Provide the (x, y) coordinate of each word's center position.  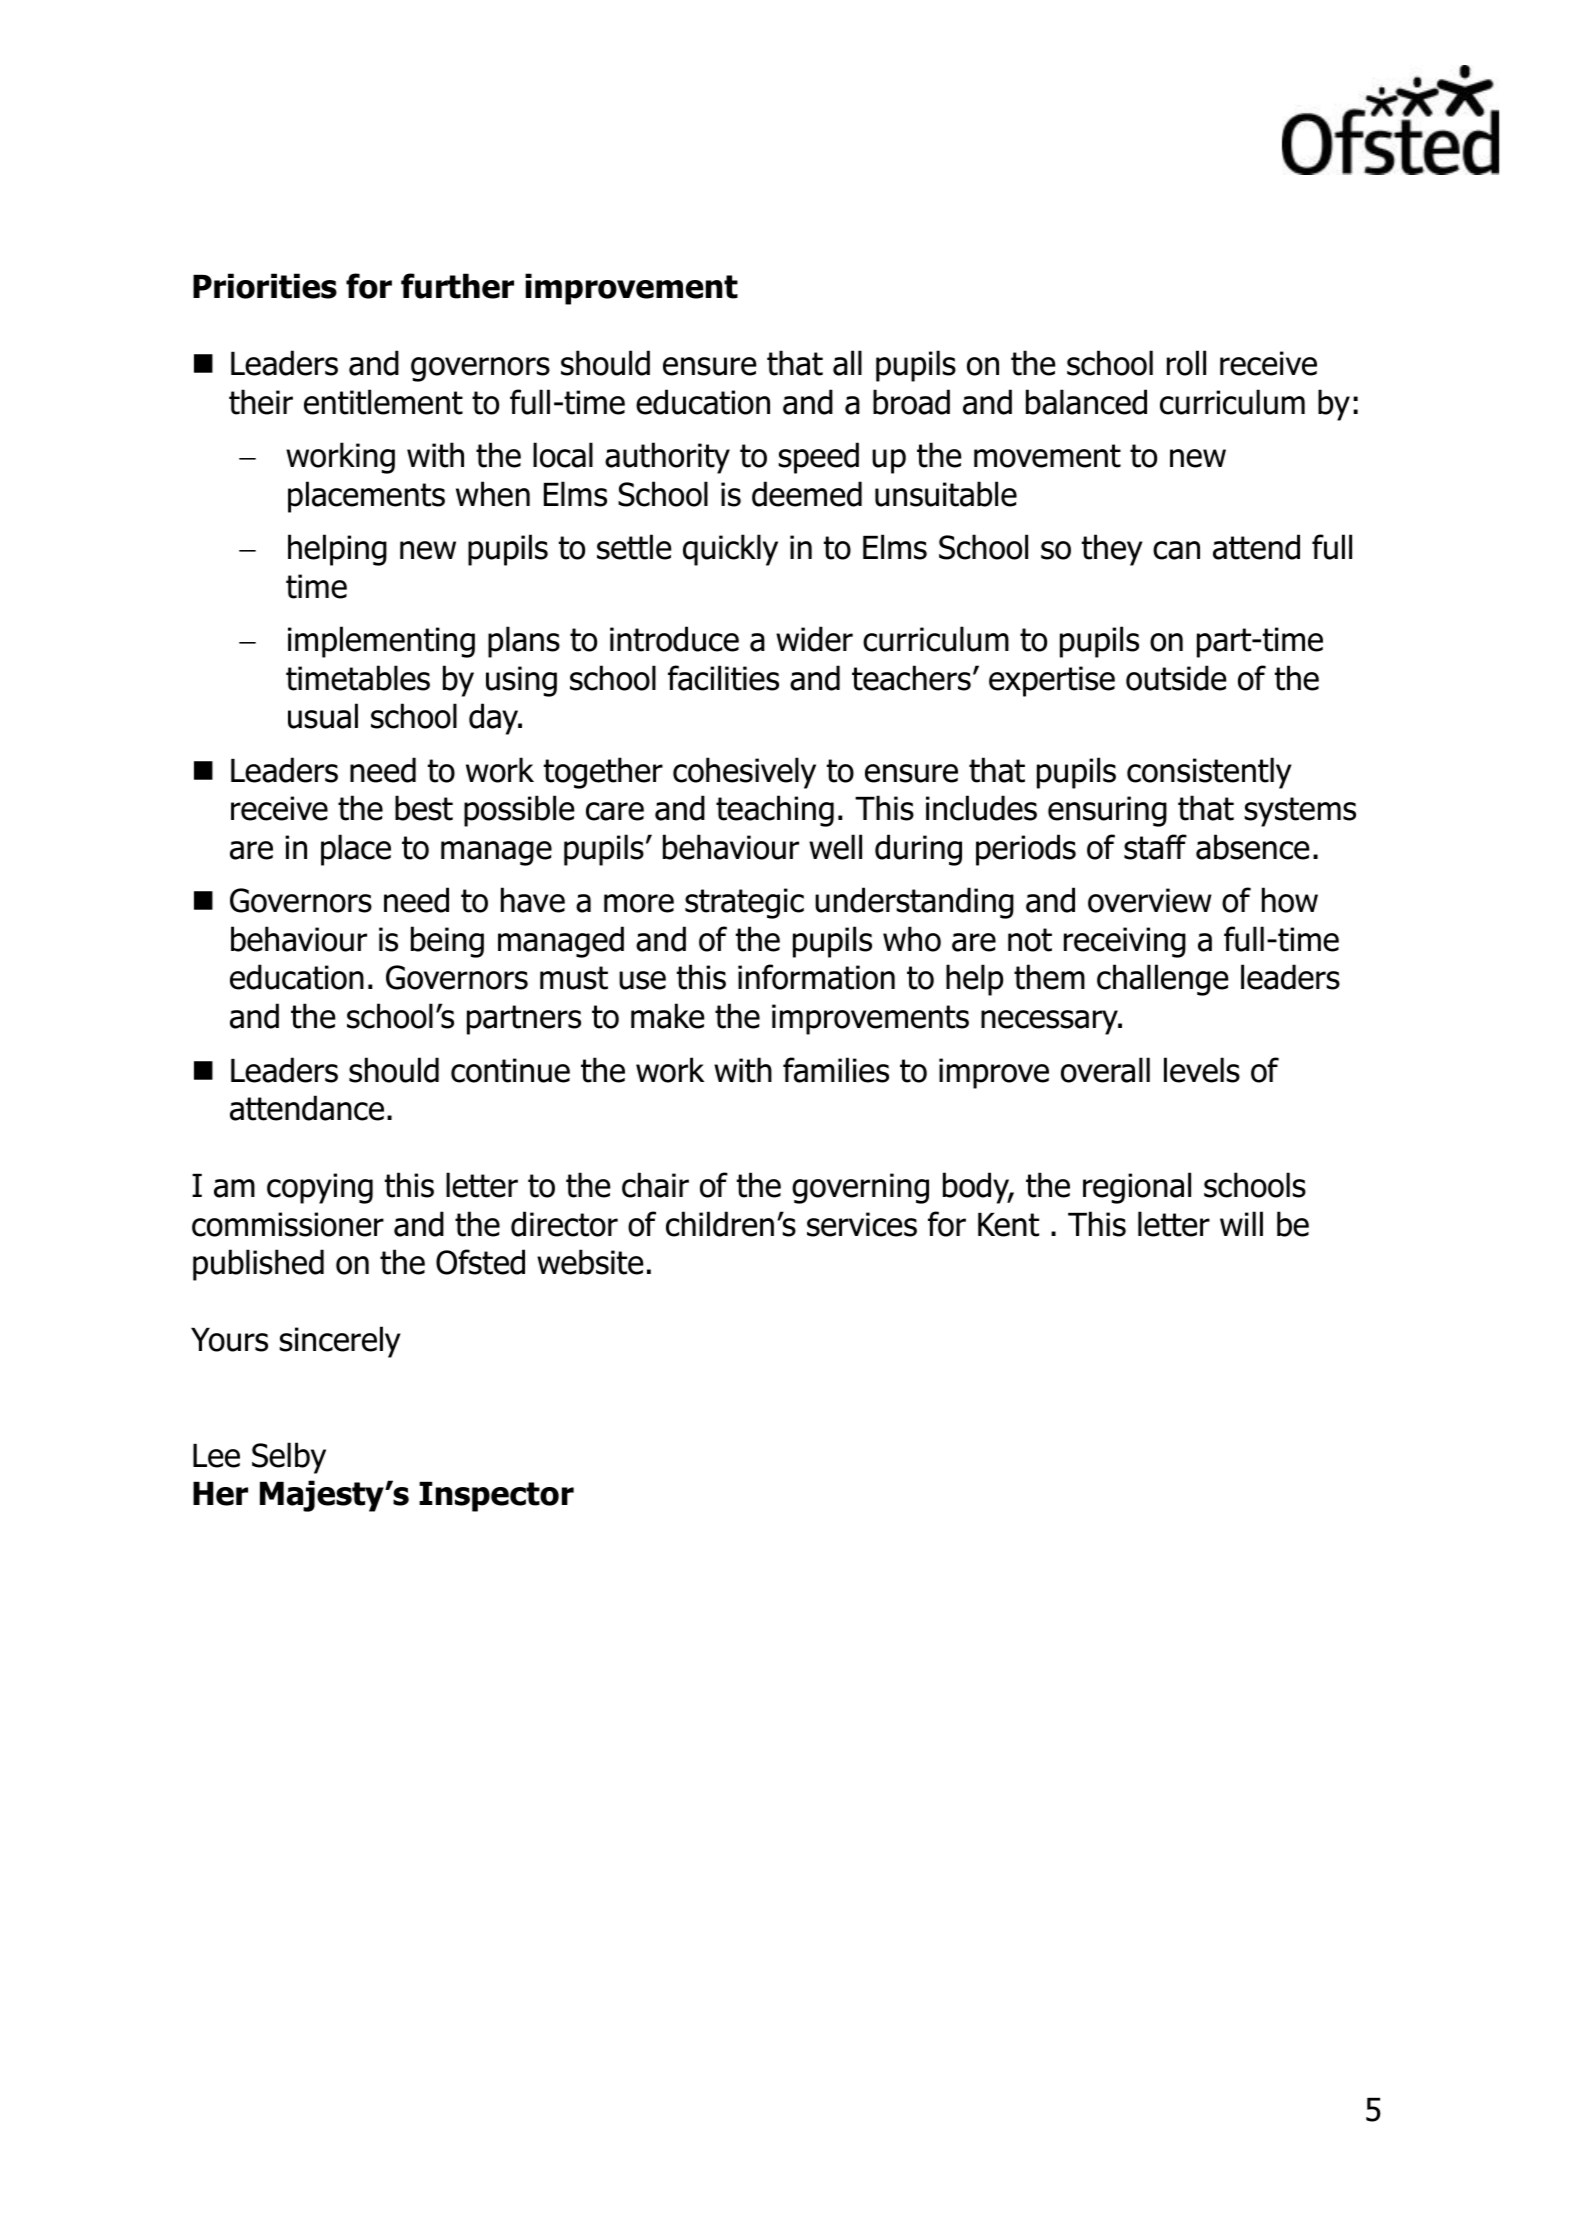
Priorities (265, 286)
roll (1186, 363)
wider (814, 639)
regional (1137, 1188)
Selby (289, 1458)
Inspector (496, 1497)
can (1176, 550)
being (447, 942)
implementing (381, 642)
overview (1150, 900)
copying (320, 1188)
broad (911, 402)
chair (655, 1185)
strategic (744, 903)
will (1241, 1223)
